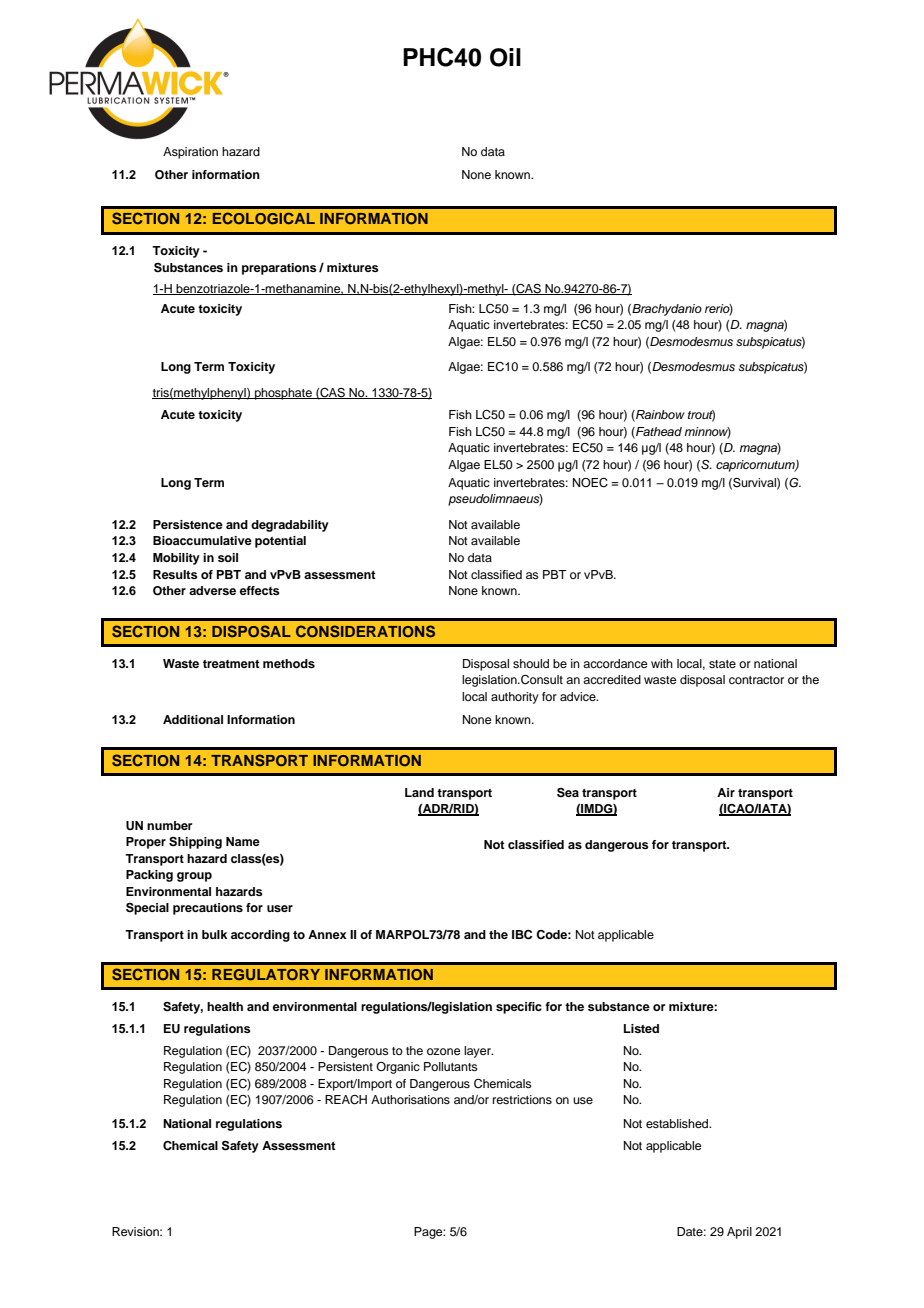 Image resolution: width=924 pixels, height=1308 pixels. What do you see at coordinates (202, 540) in the image?
I see `Bioaccumulative` at bounding box center [202, 540].
